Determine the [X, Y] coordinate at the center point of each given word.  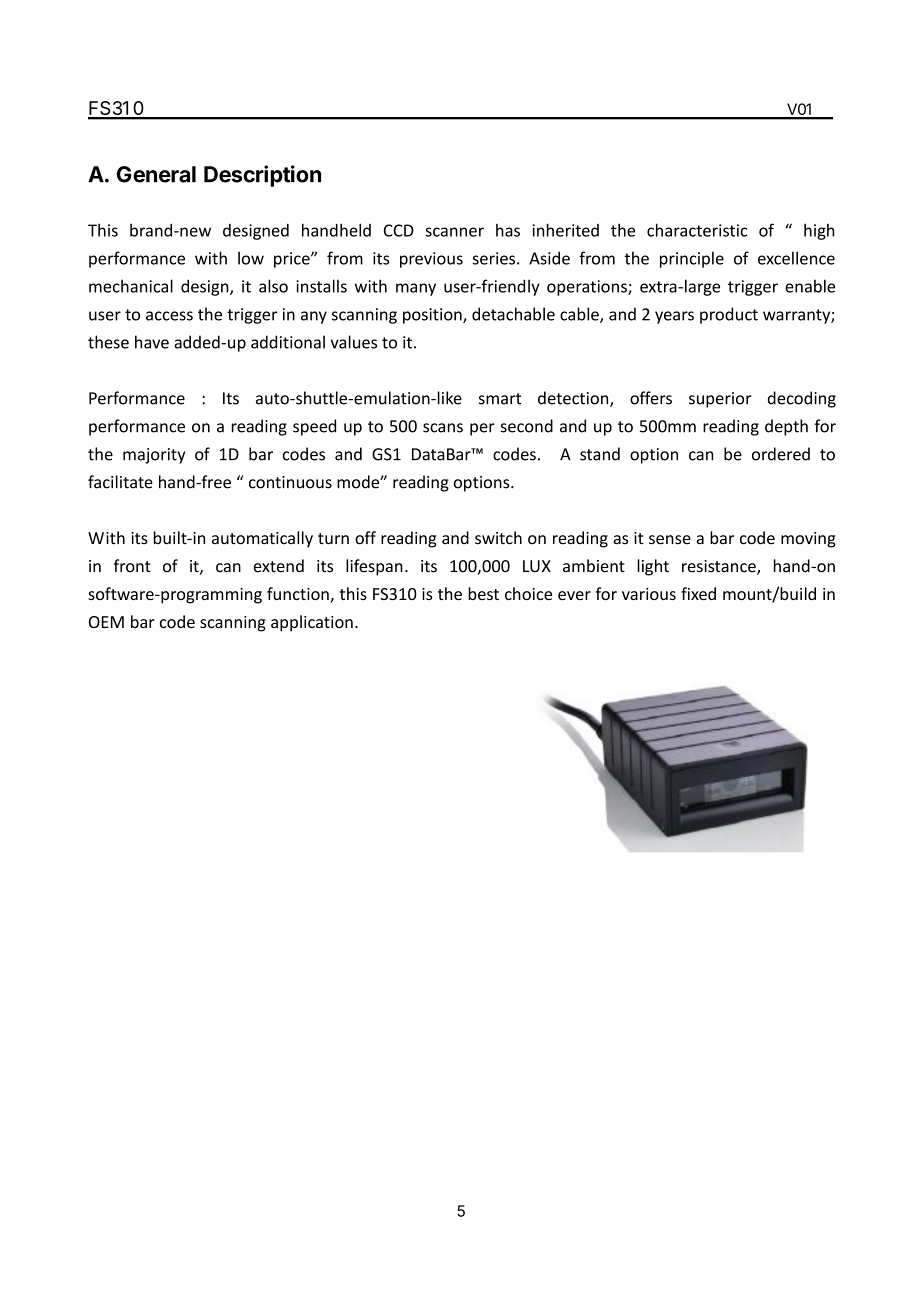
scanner [454, 232]
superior [720, 400]
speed [314, 427]
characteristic [697, 230]
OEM [106, 622]
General [156, 174]
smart [500, 399]
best [483, 593]
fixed [698, 593]
